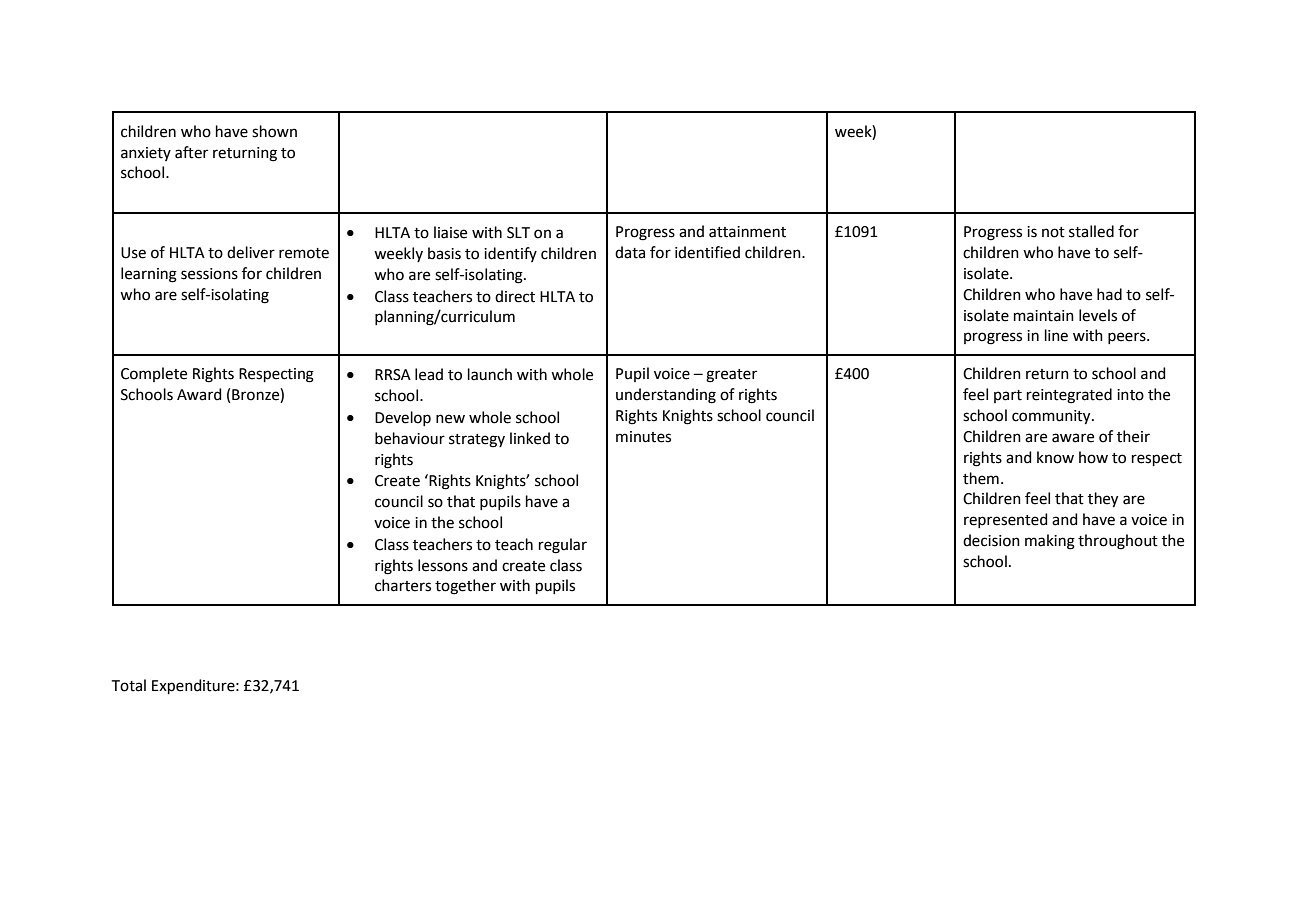 The width and height of the image is (1308, 924). What do you see at coordinates (747, 232) in the image?
I see `attainment` at bounding box center [747, 232].
